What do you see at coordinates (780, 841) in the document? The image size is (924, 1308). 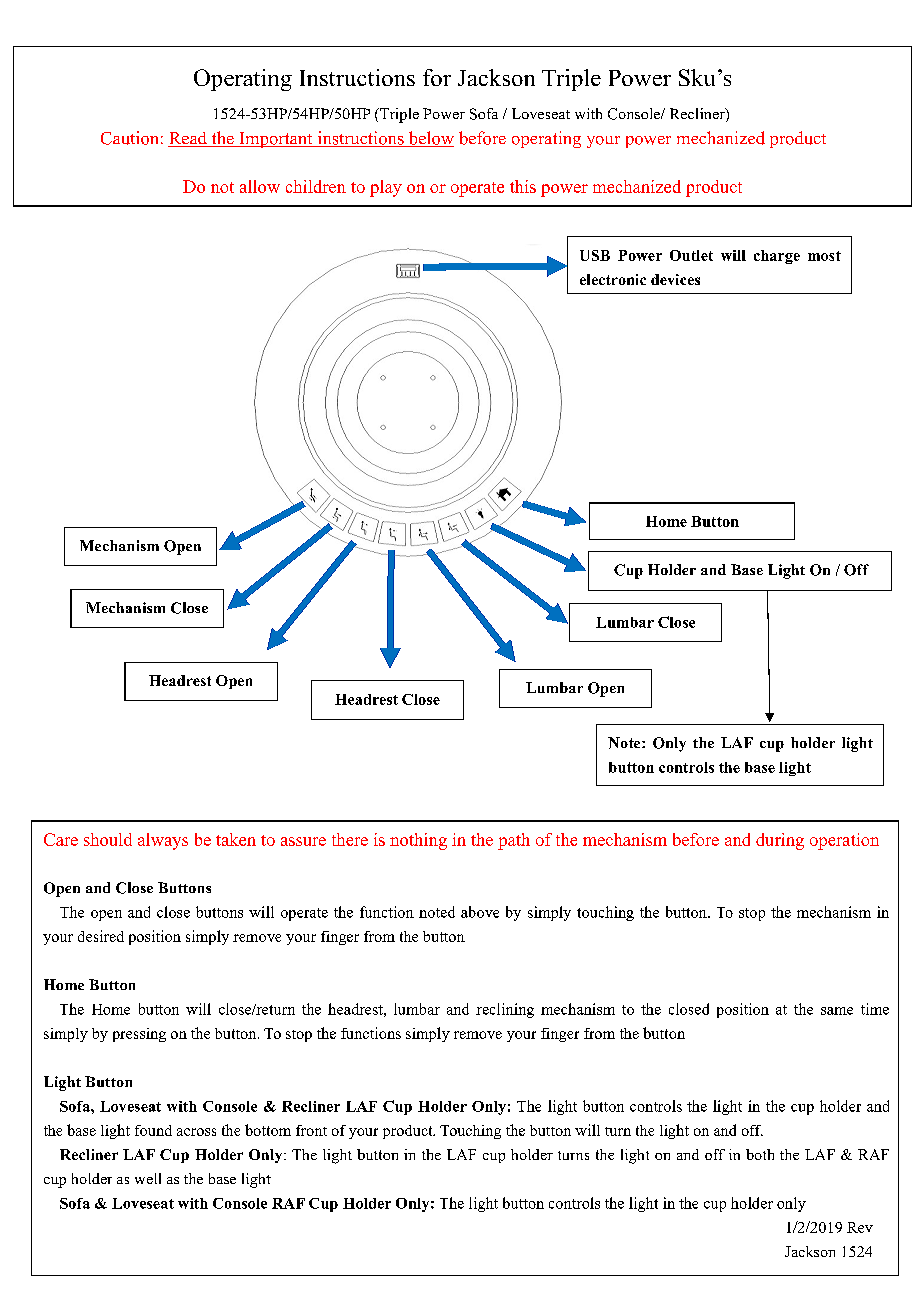 I see `during` at bounding box center [780, 841].
